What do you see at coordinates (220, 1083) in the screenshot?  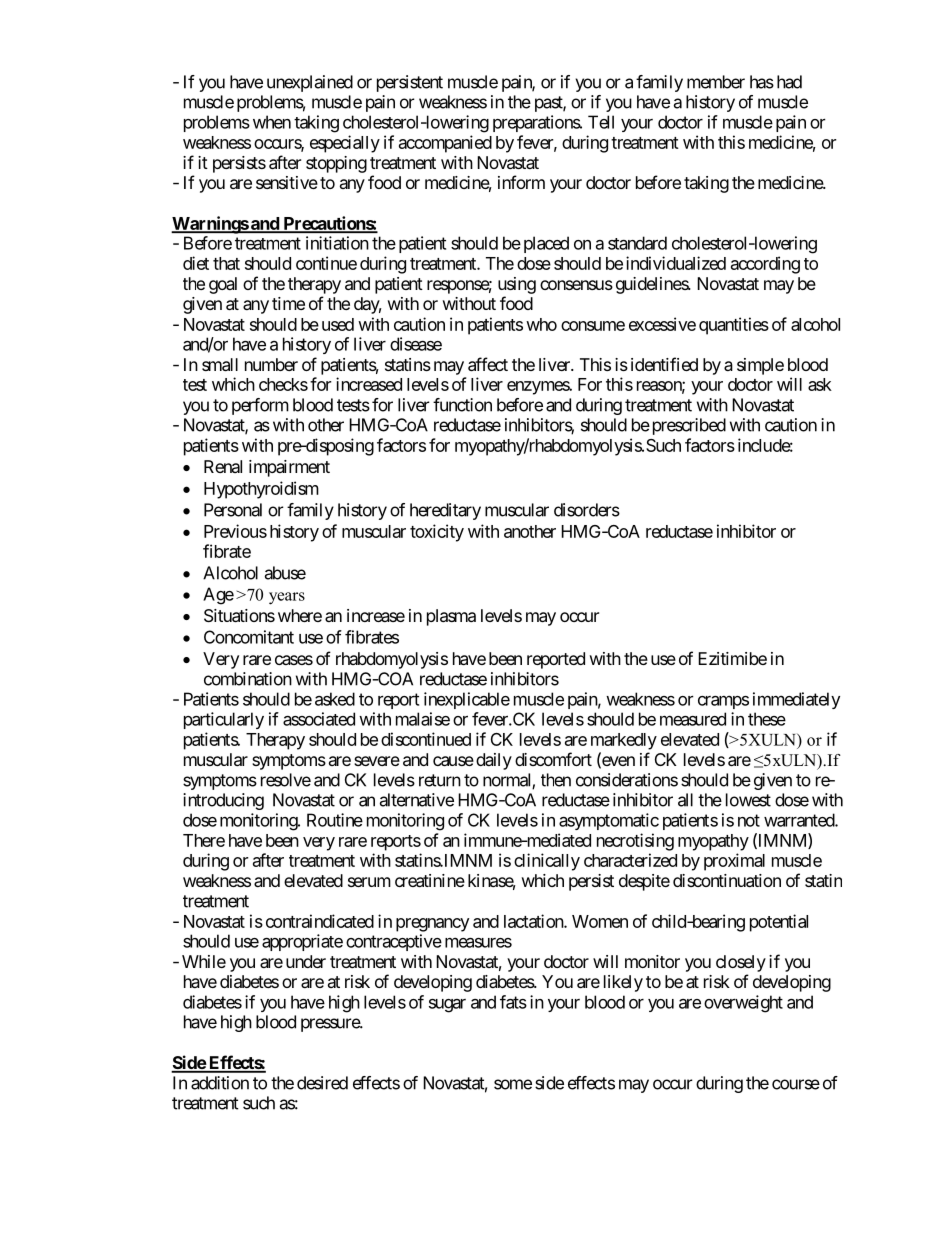 I see `addition` at bounding box center [220, 1083].
